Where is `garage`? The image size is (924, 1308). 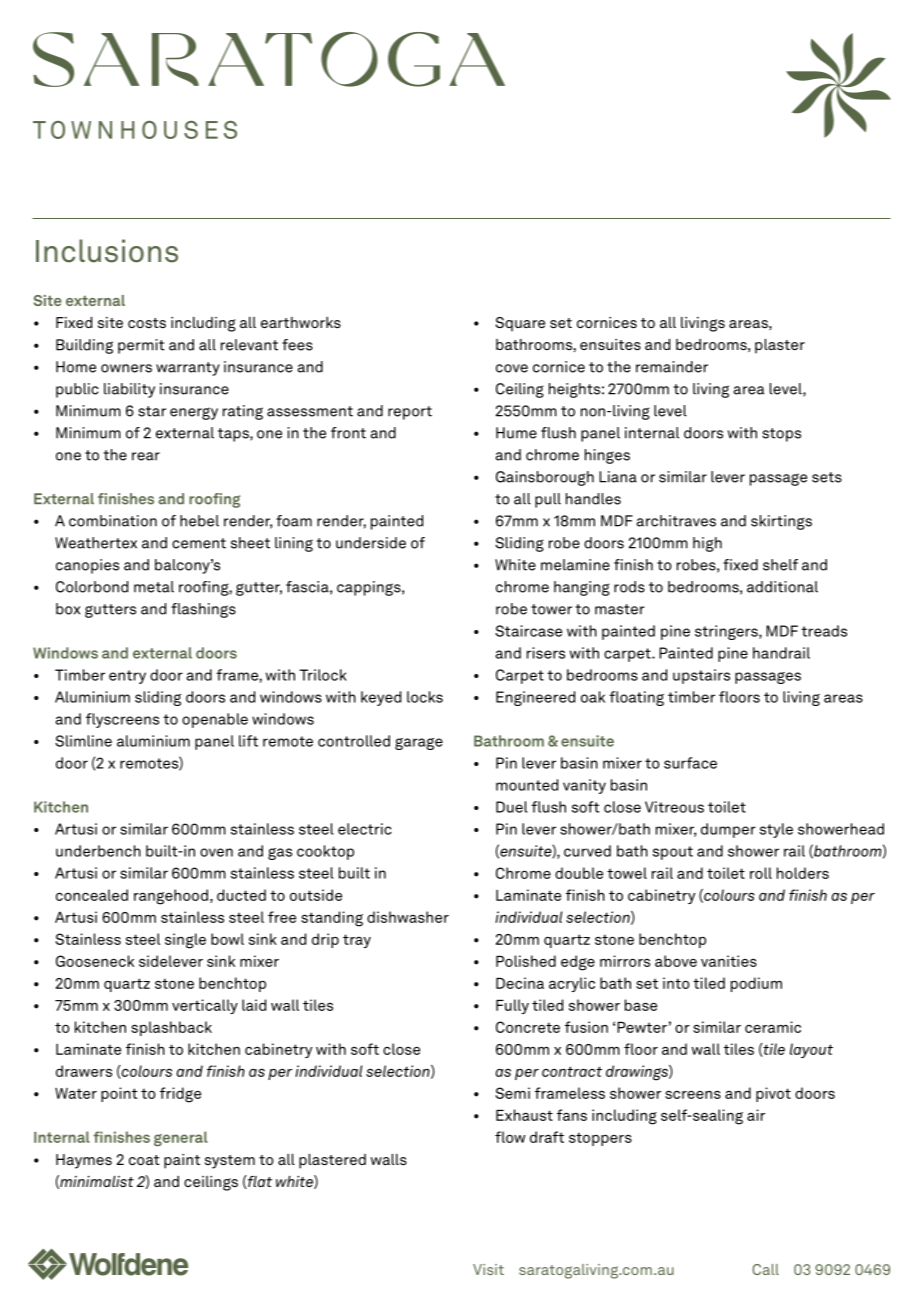 garage is located at coordinates (419, 744).
